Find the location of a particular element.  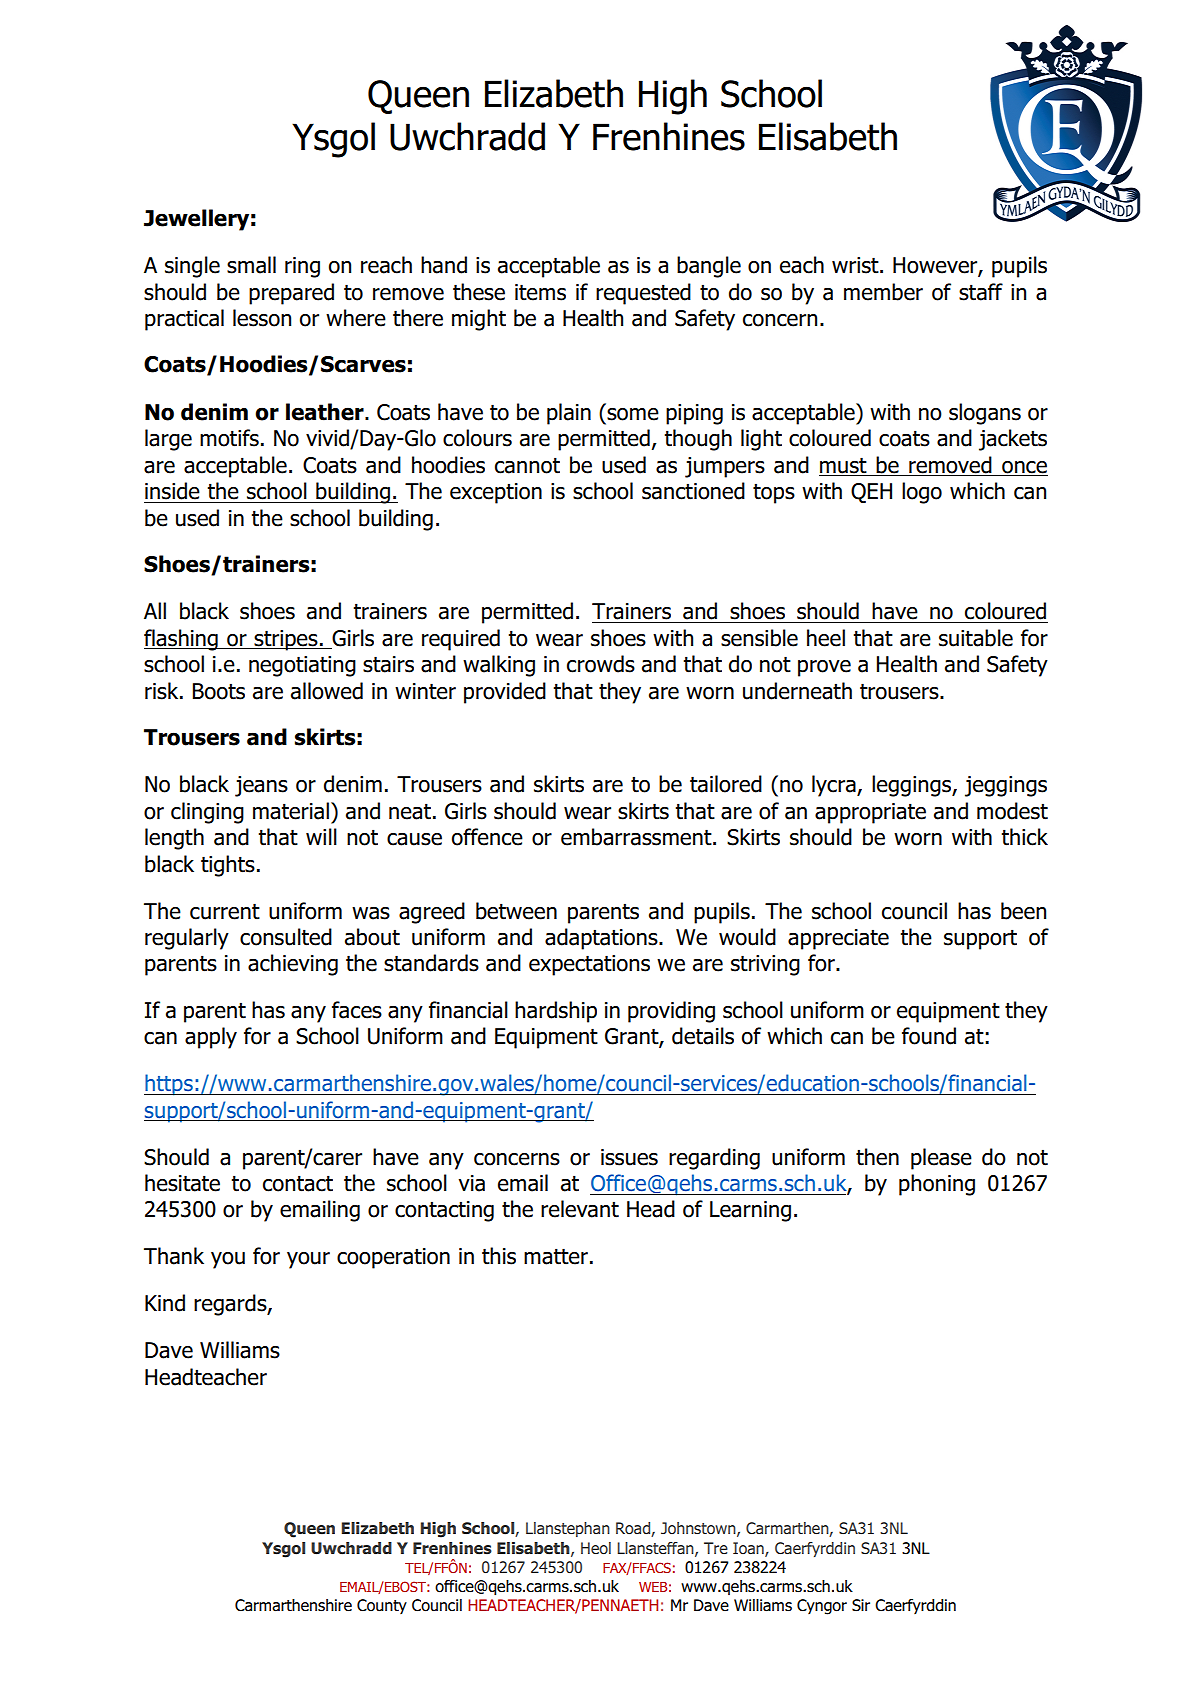

please is located at coordinates (941, 1159).
